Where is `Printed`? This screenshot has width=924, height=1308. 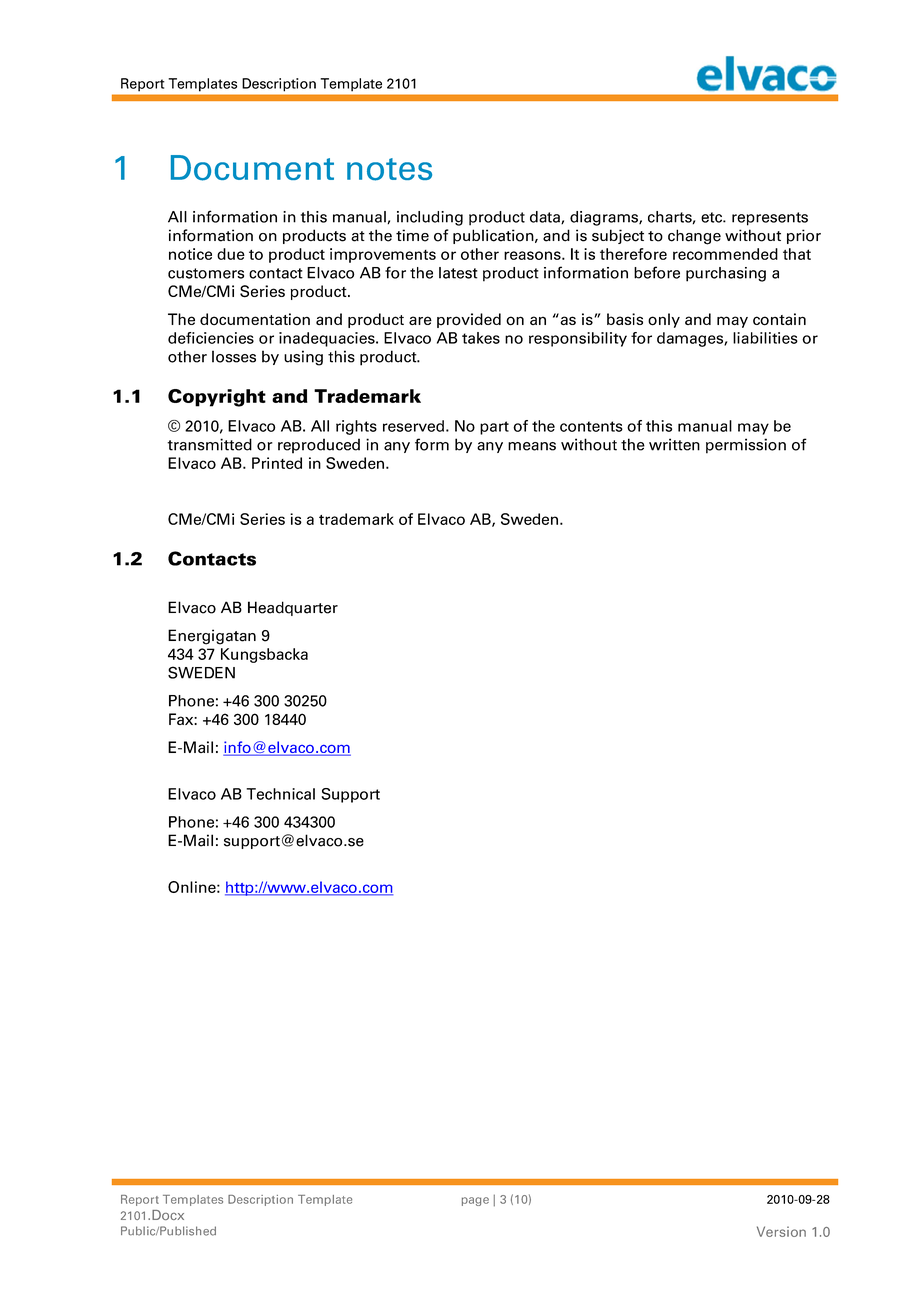 Printed is located at coordinates (277, 463).
